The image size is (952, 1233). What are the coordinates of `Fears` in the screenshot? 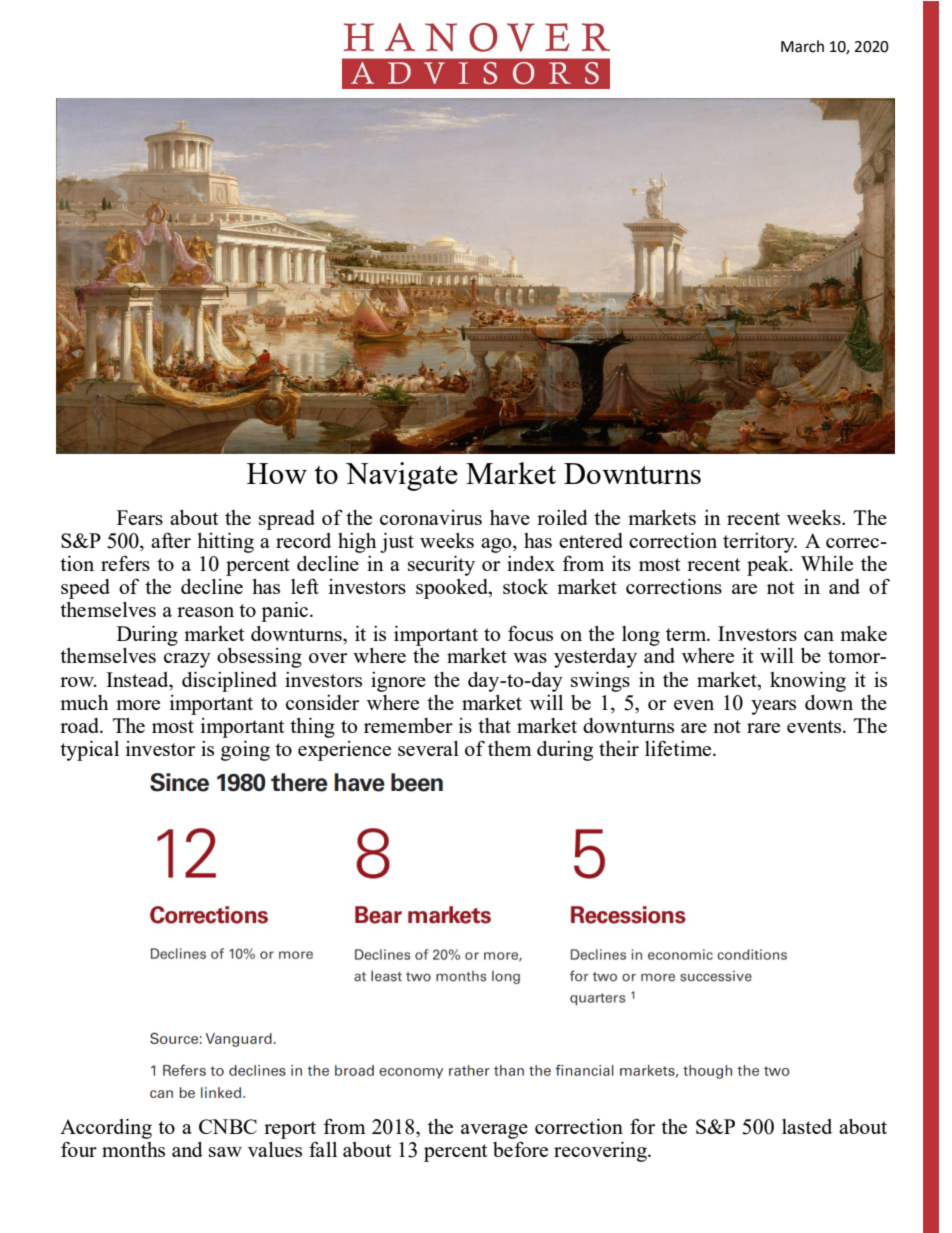 It's located at (140, 517).
